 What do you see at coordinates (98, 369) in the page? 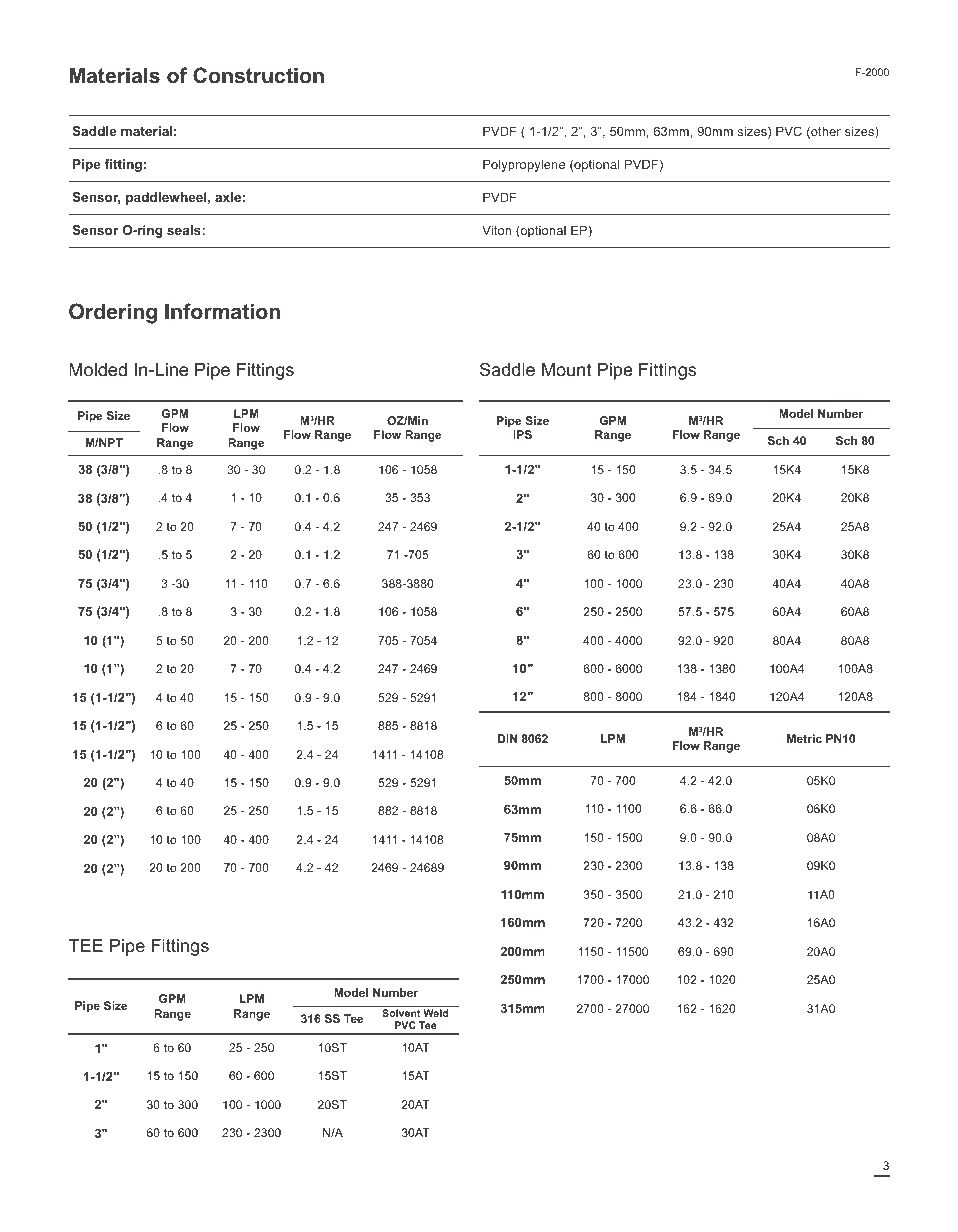
I see `Molded` at bounding box center [98, 369].
